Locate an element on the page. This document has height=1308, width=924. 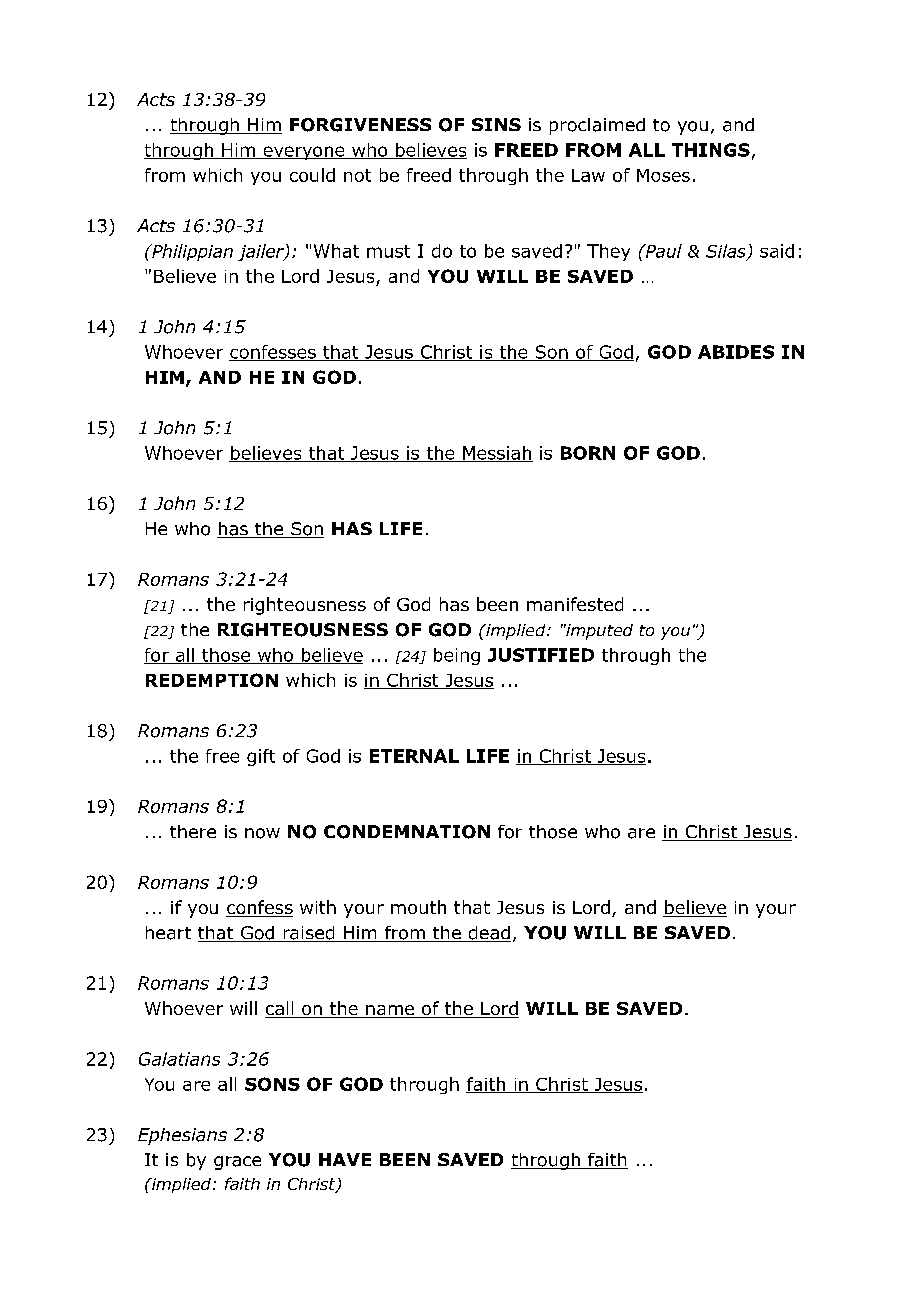
Messiah is located at coordinates (497, 454).
